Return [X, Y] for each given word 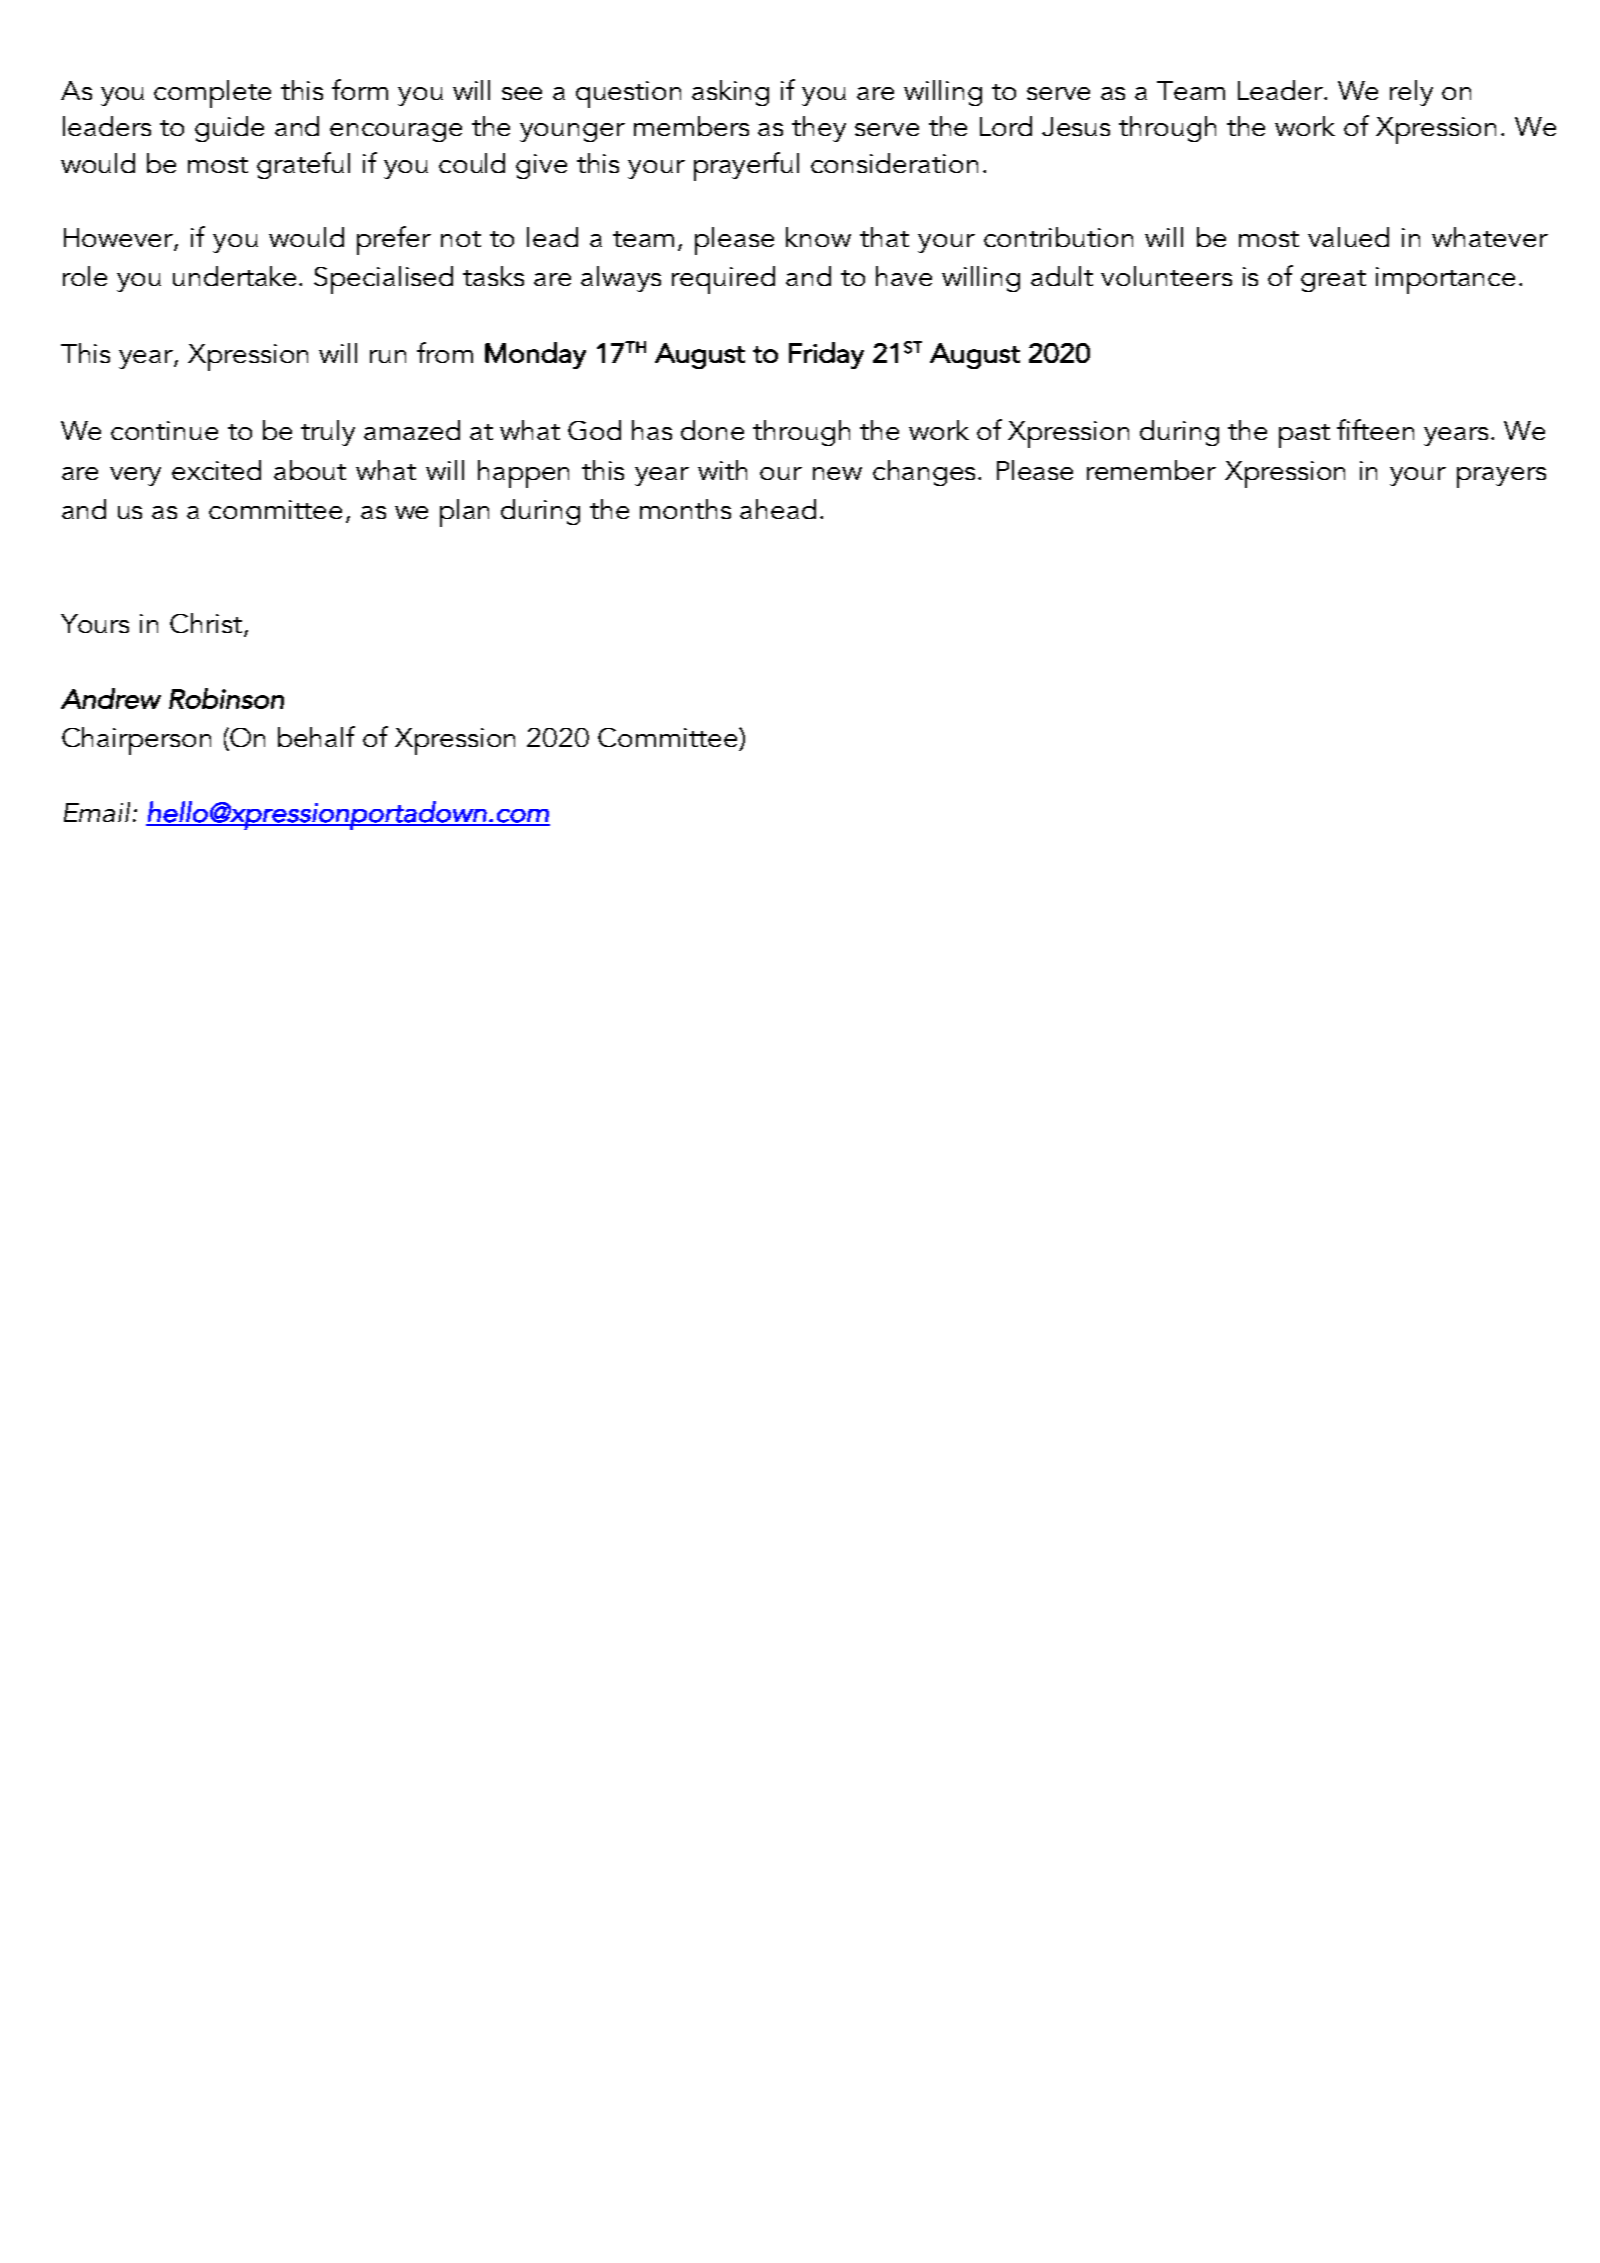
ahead [778, 509]
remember [1151, 470]
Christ [207, 624]
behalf [316, 736]
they [819, 129]
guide [229, 129]
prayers [1501, 477]
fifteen [1375, 429]
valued [1348, 237]
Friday [826, 355]
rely [1411, 93]
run [388, 356]
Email [97, 812]
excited [216, 470]
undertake [236, 276]
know [818, 237]
